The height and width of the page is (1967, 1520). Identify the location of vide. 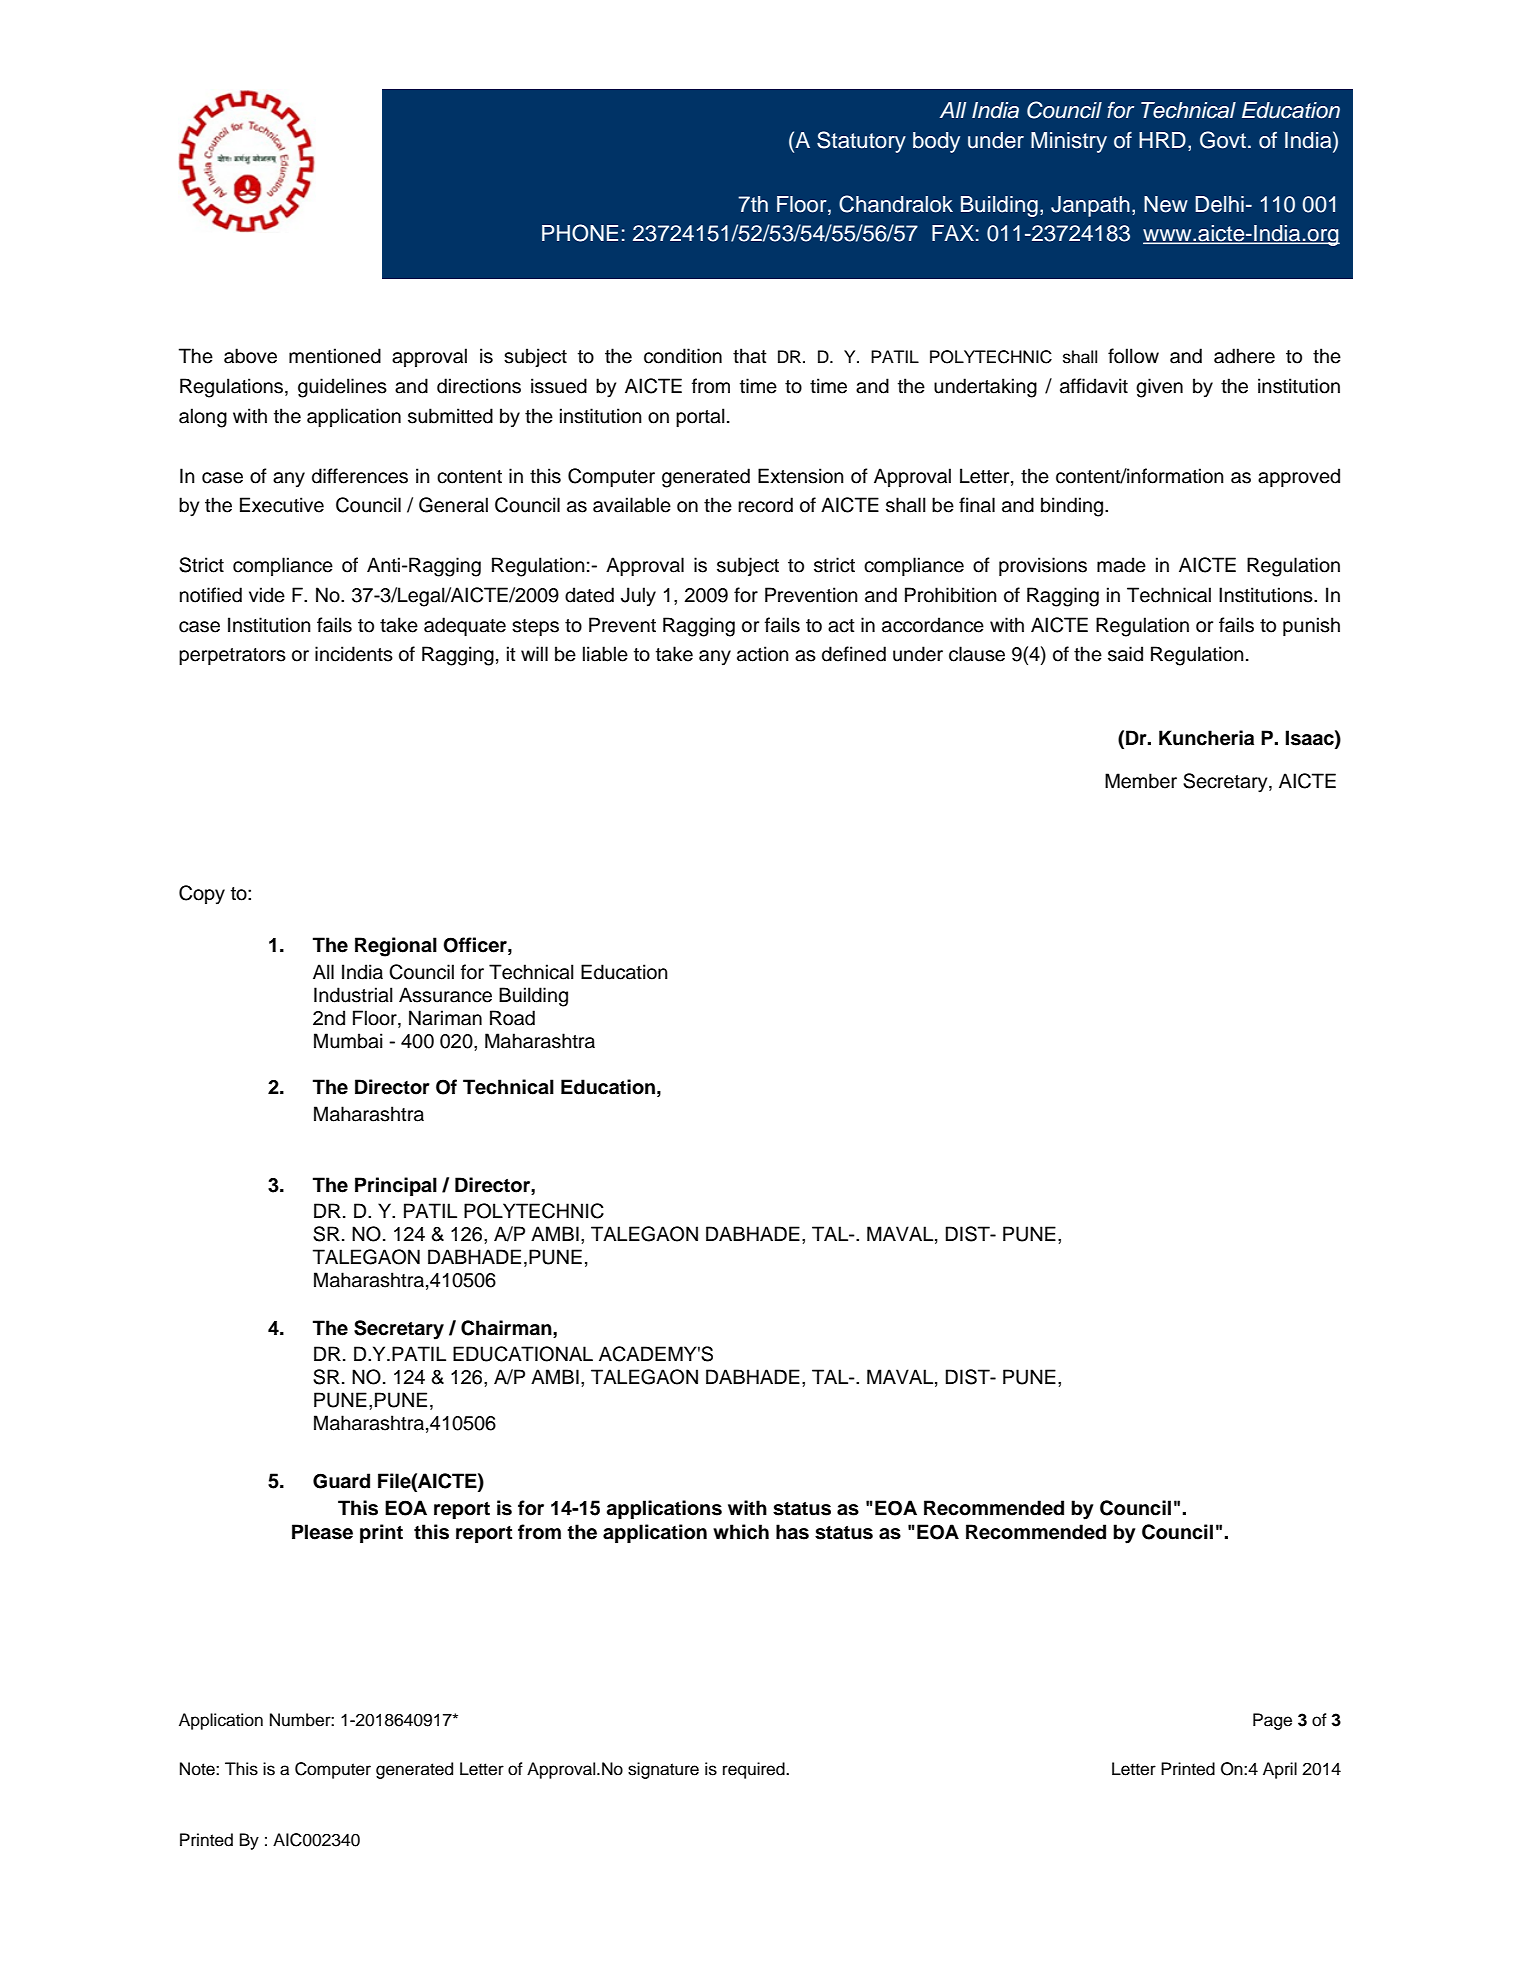
(267, 595).
